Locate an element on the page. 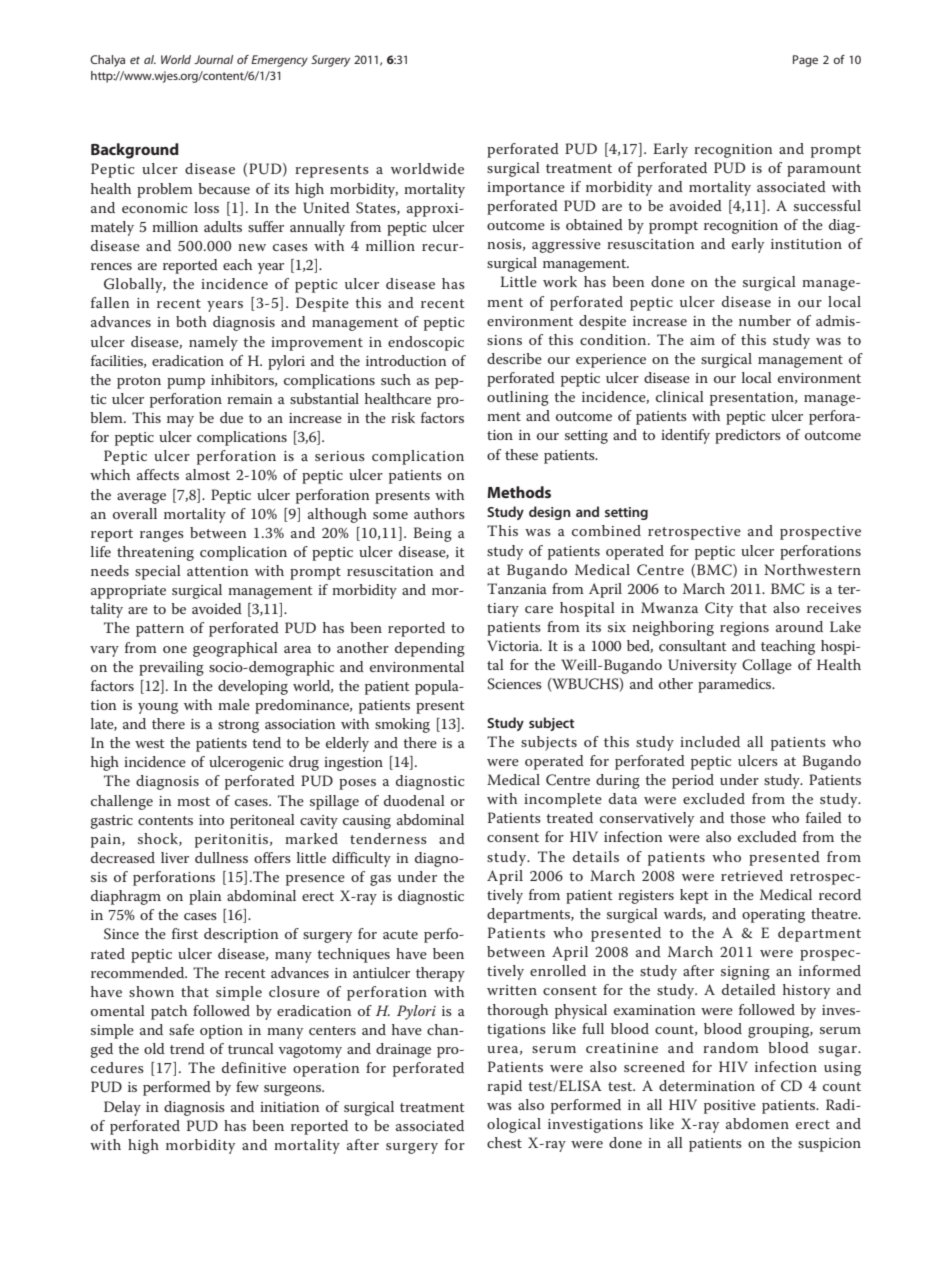 This page has width=952, height=1270. those is located at coordinates (748, 817).
